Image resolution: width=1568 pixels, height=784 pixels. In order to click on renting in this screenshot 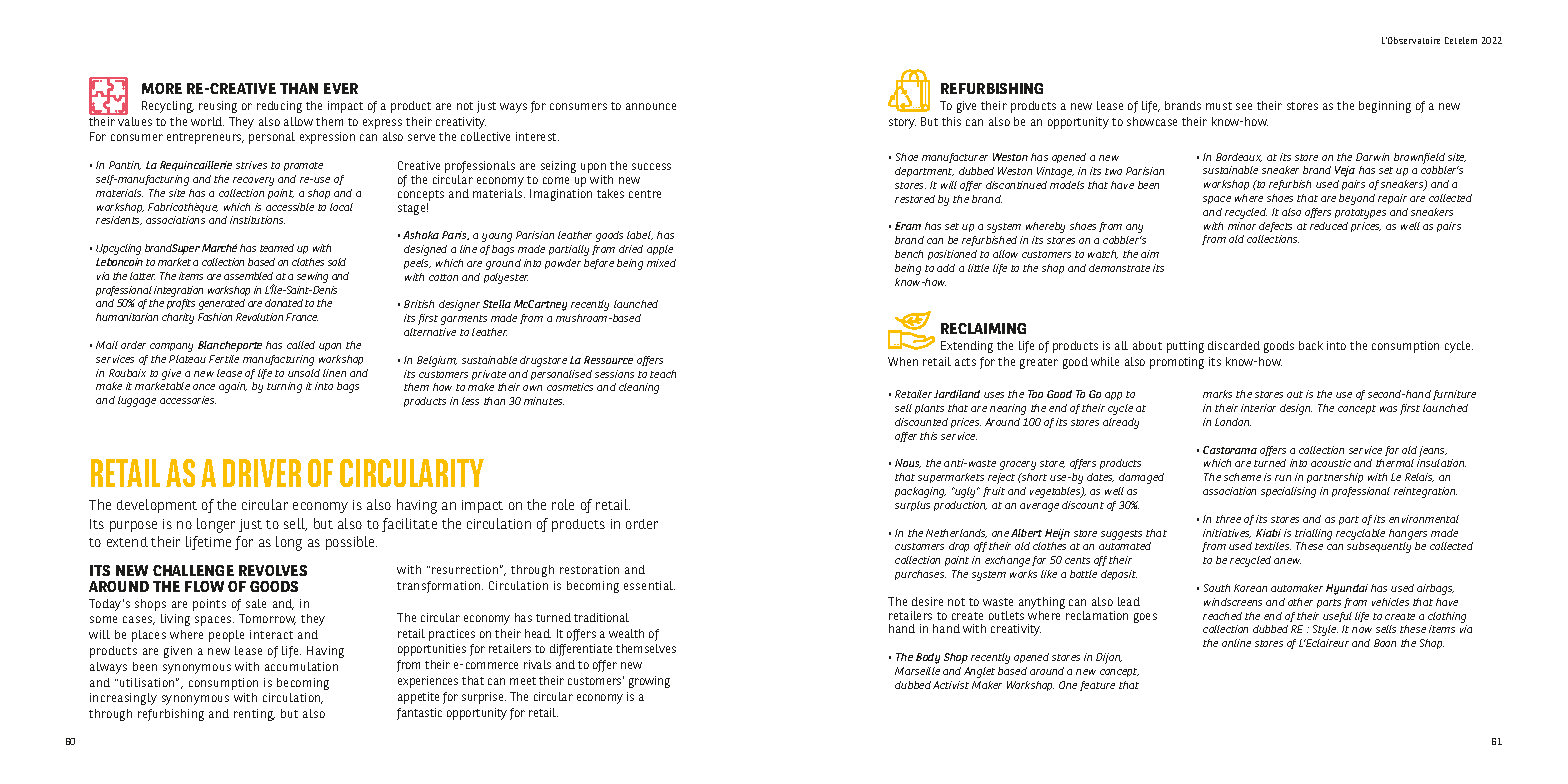, I will do `click(254, 715)`.
